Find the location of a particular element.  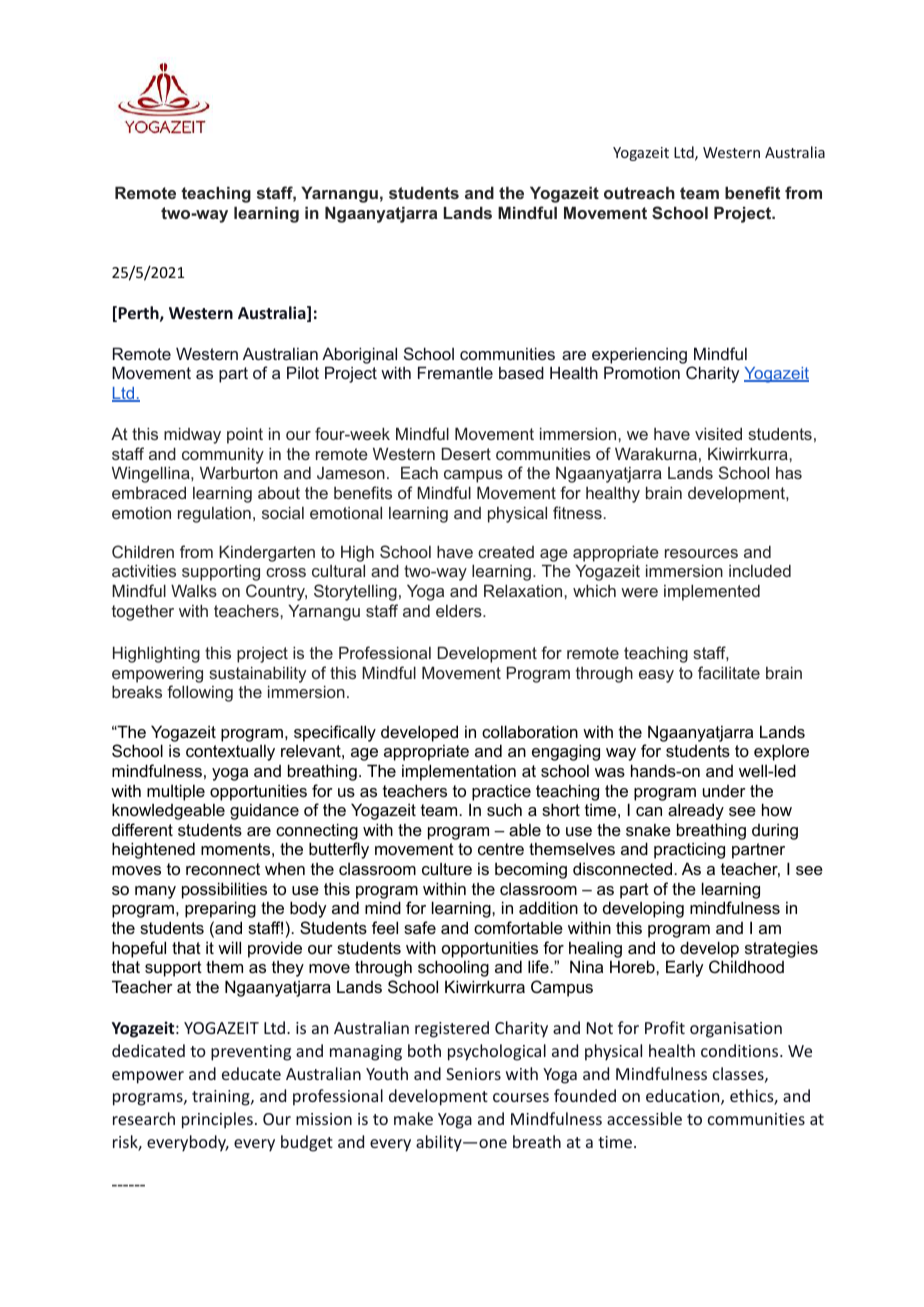

resources is located at coordinates (701, 553).
